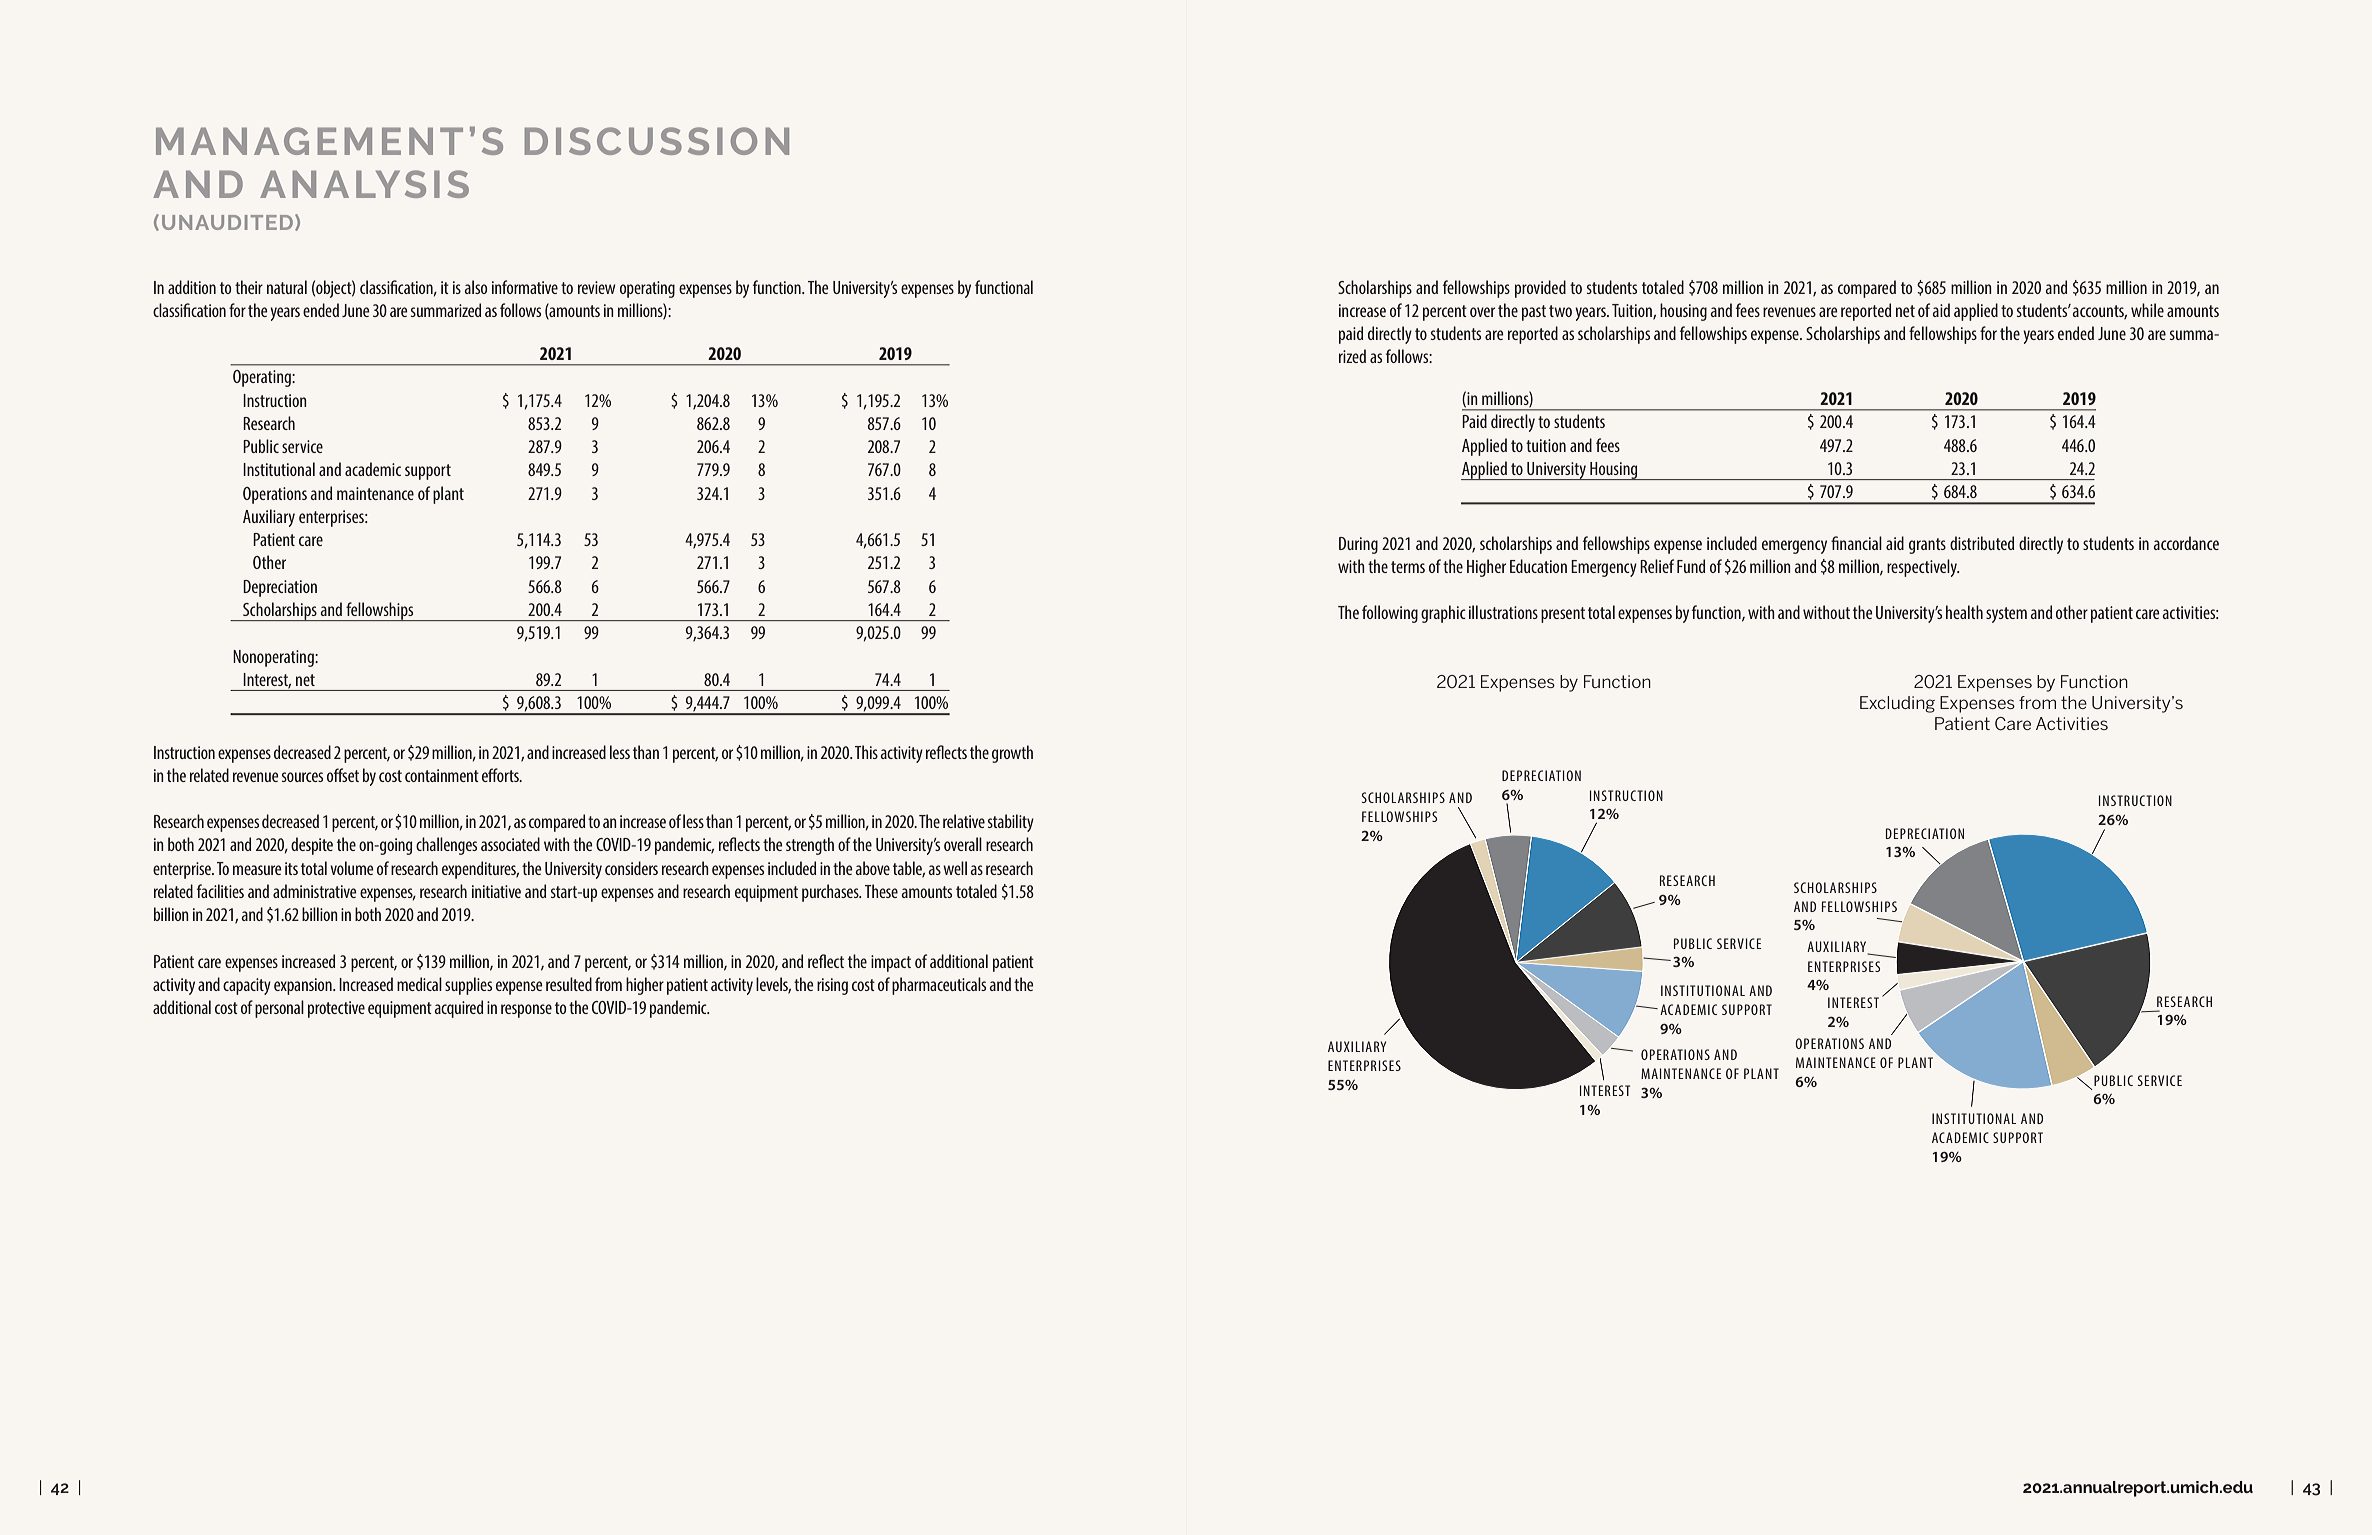  I want to click on DISCUSSION, so click(657, 141).
